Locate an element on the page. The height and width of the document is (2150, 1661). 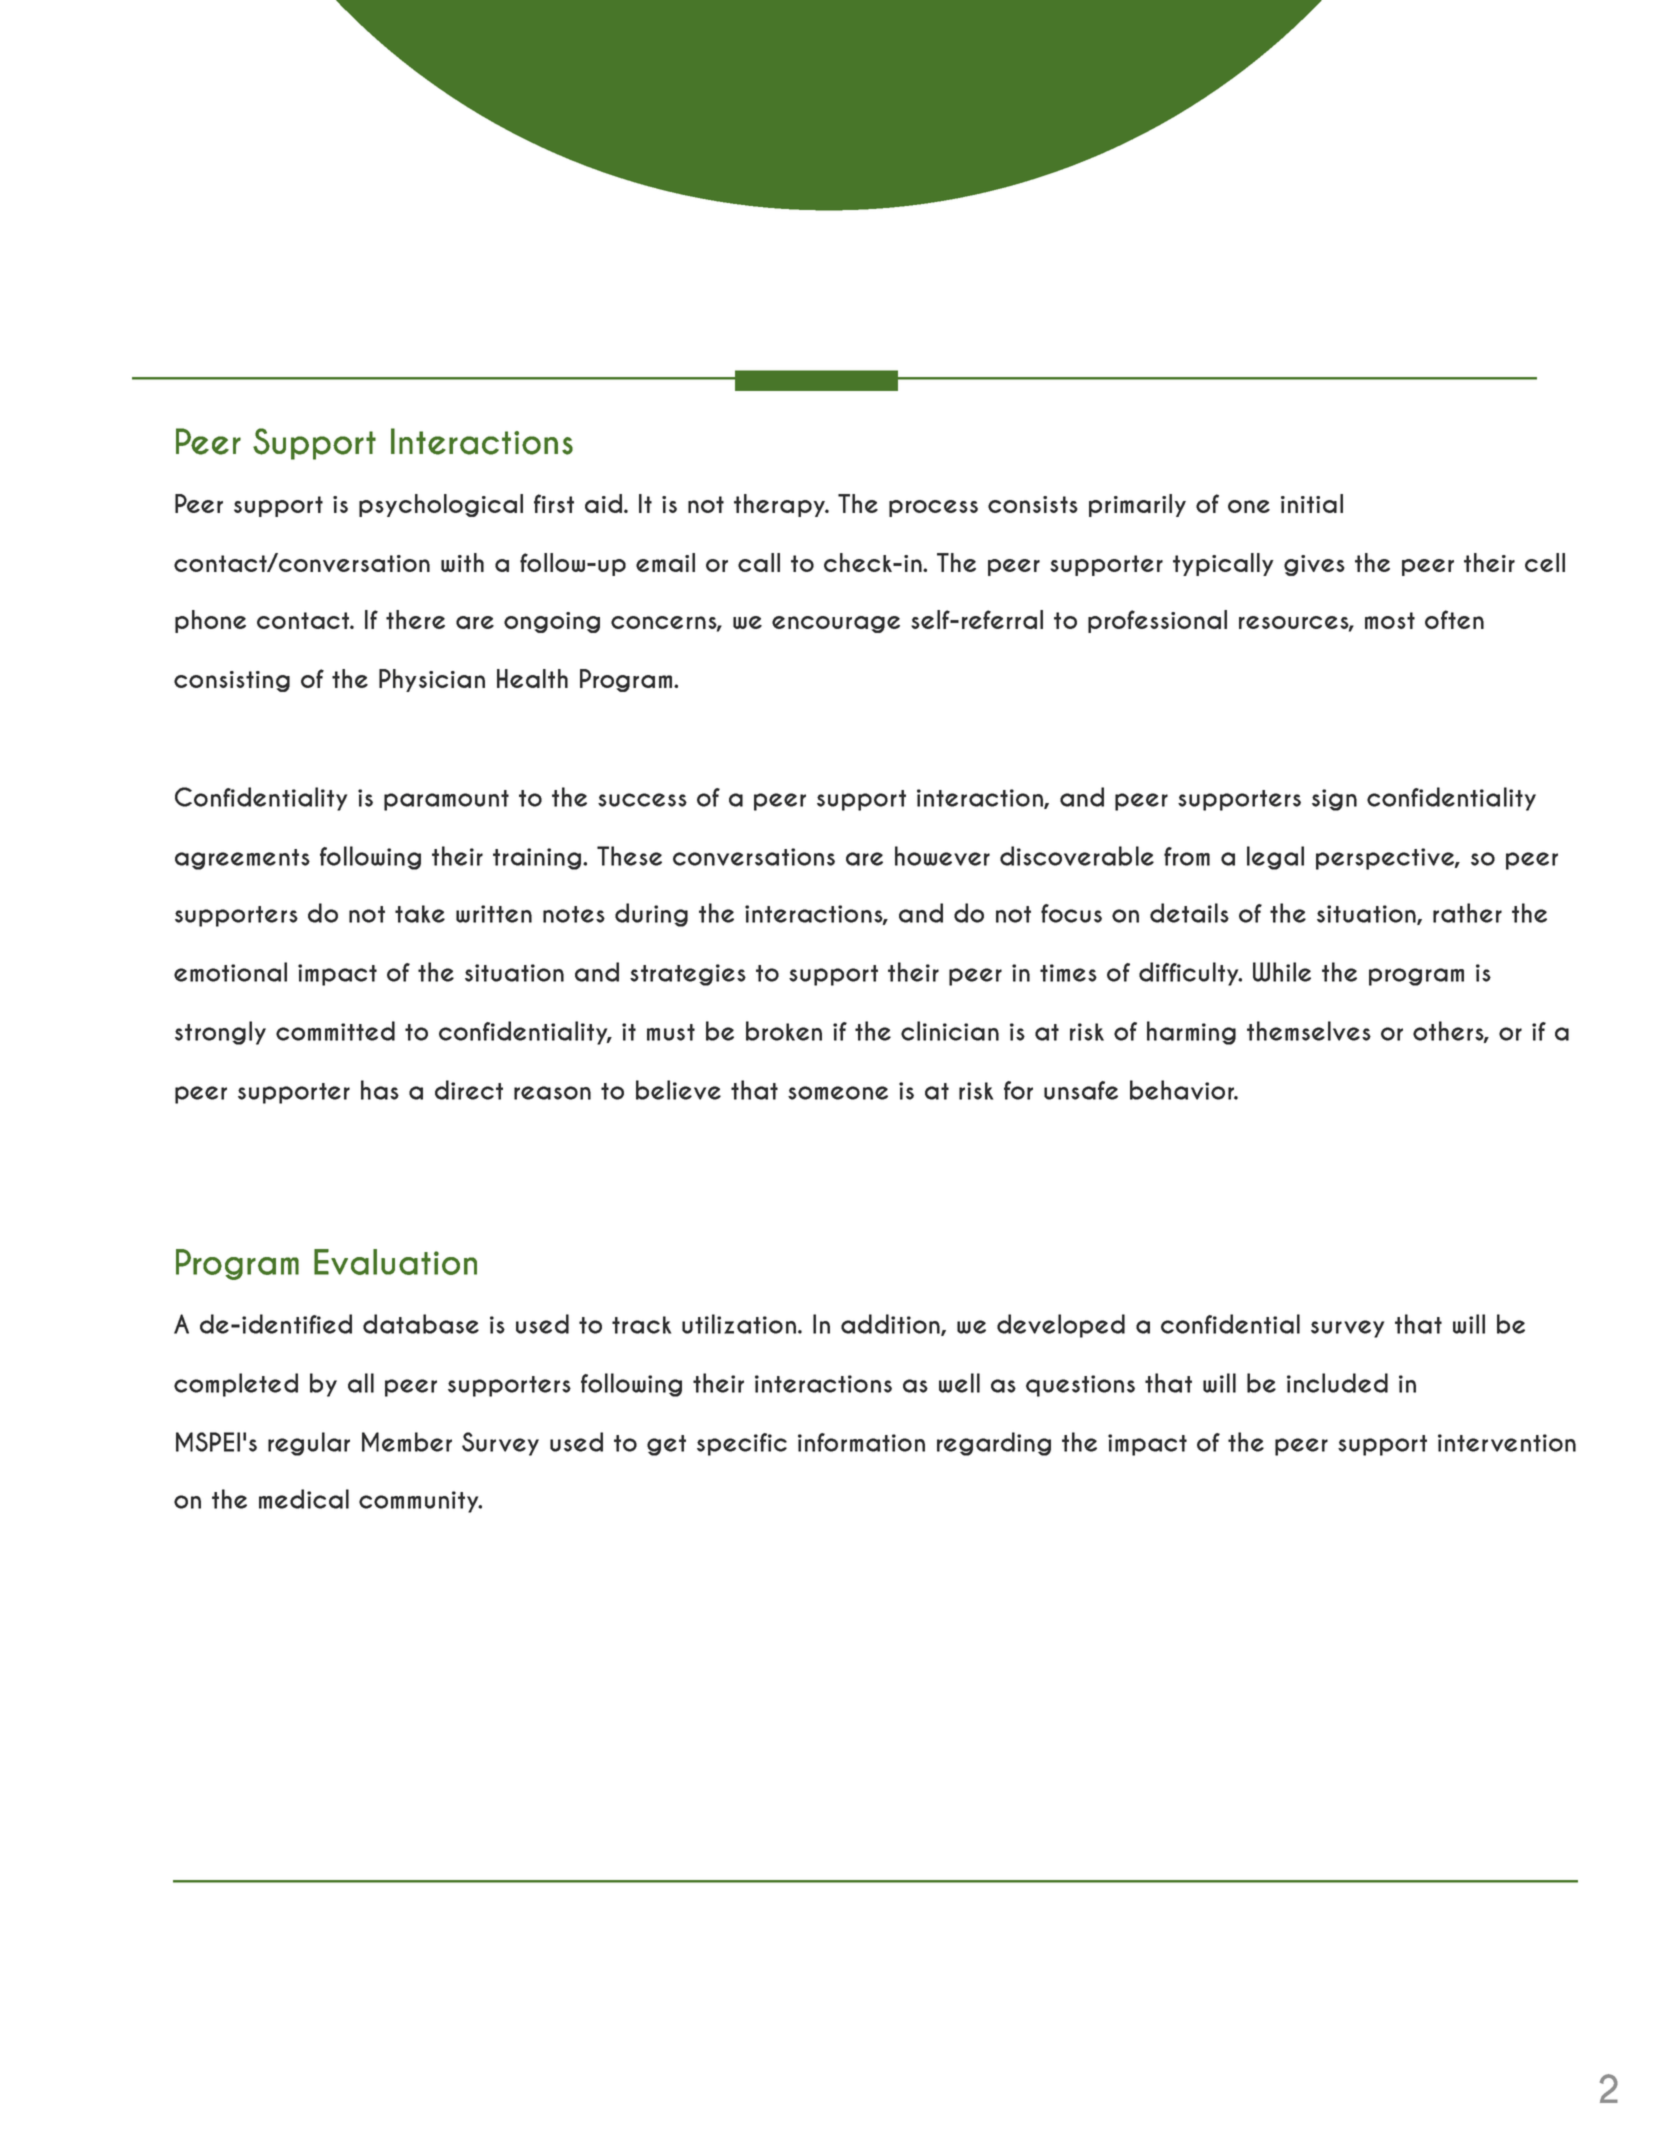
sign is located at coordinates (1334, 800).
